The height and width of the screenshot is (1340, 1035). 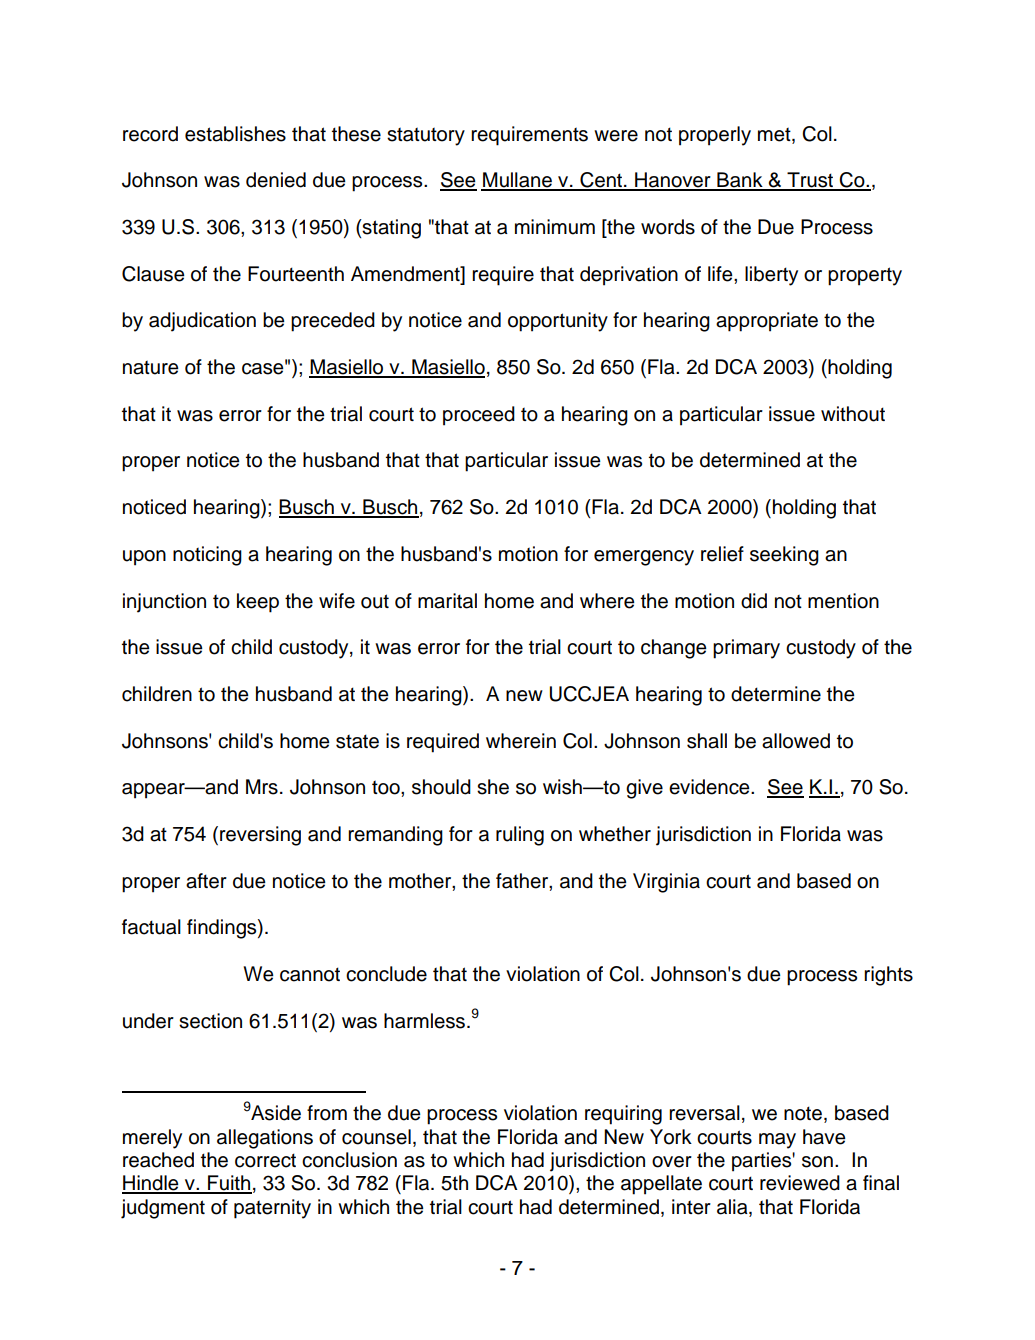 I want to click on Trust, so click(x=810, y=181).
